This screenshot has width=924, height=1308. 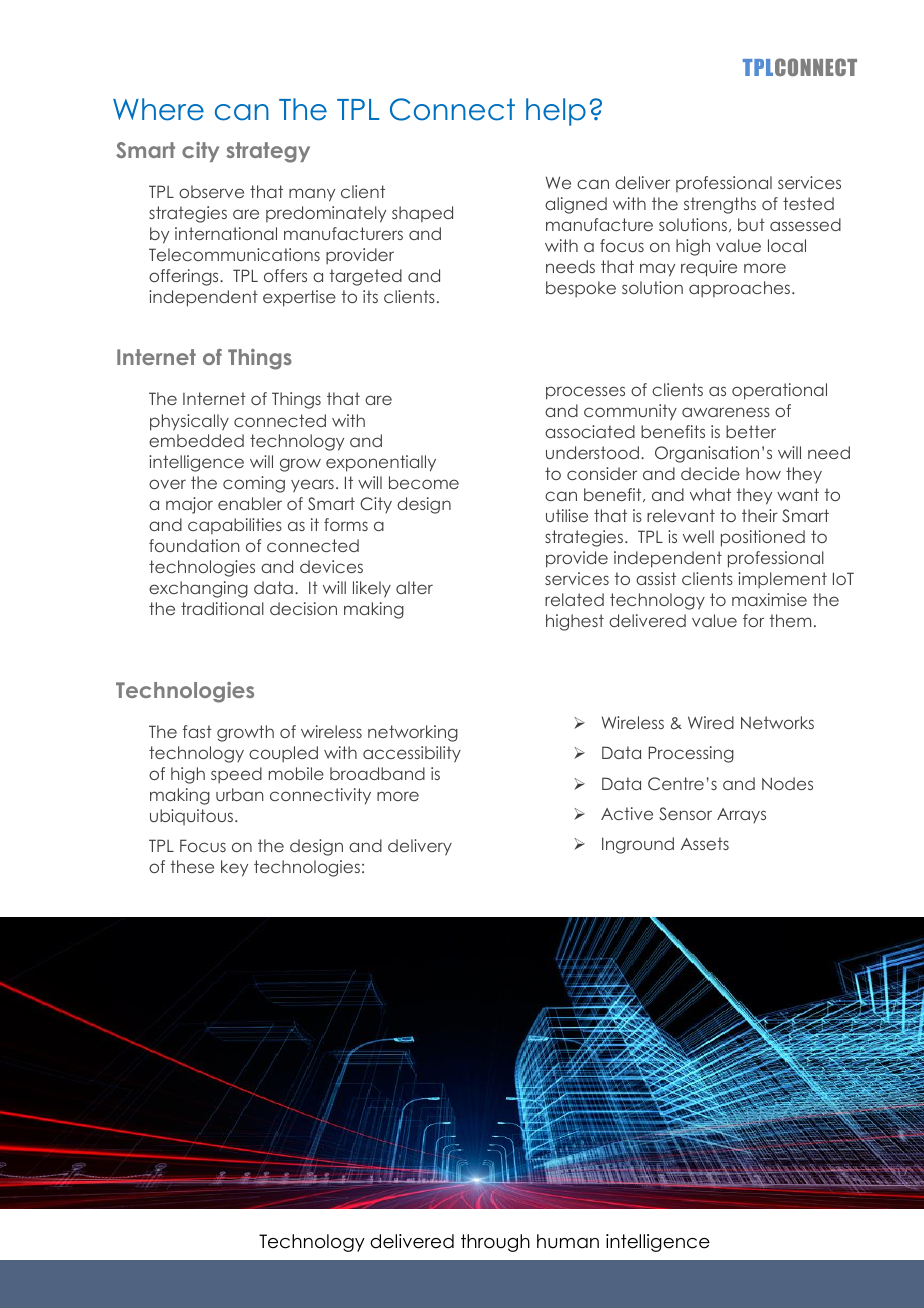 What do you see at coordinates (250, 503) in the screenshot?
I see `enabler` at bounding box center [250, 503].
